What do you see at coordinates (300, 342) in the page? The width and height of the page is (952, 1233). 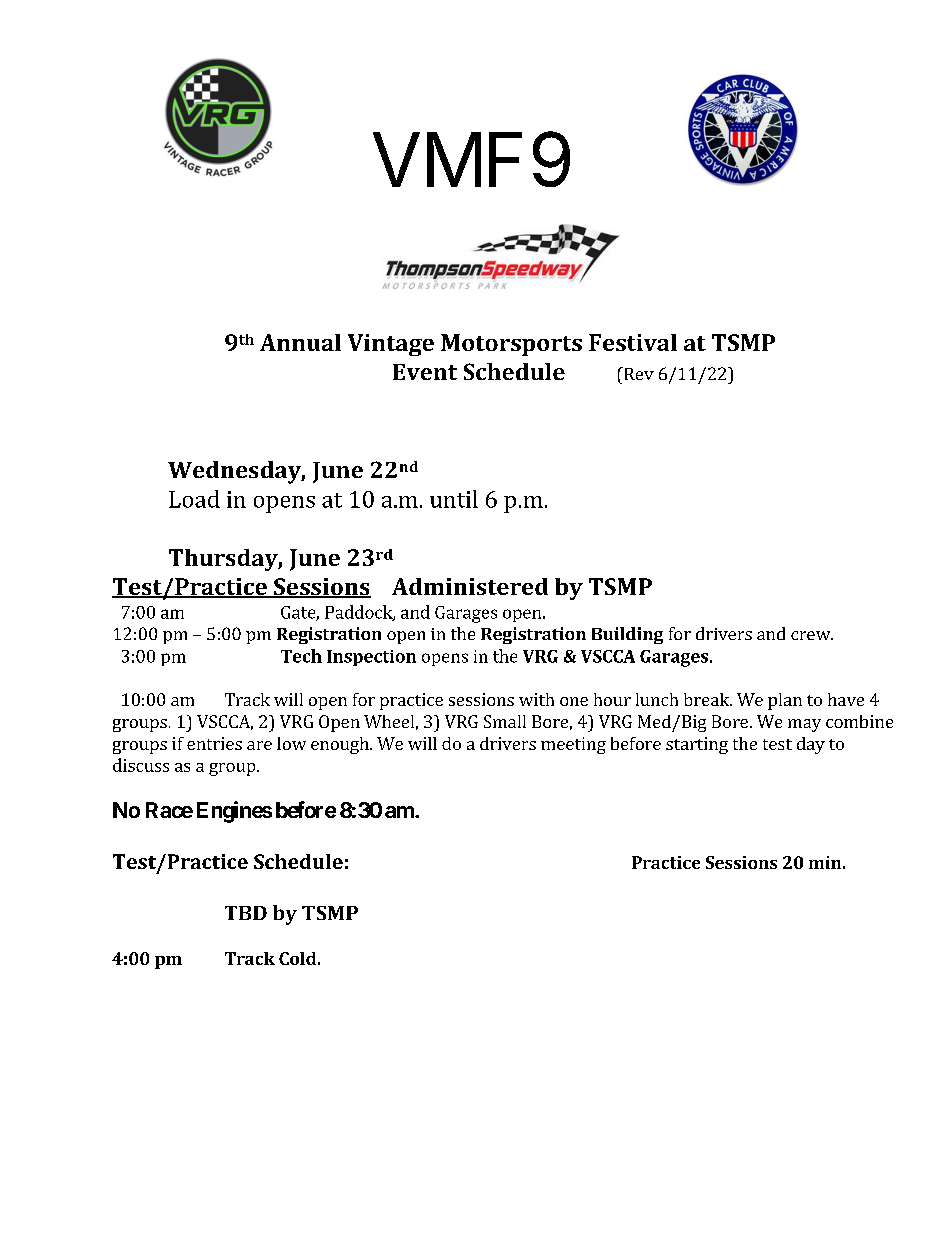 I see `Annual` at bounding box center [300, 342].
